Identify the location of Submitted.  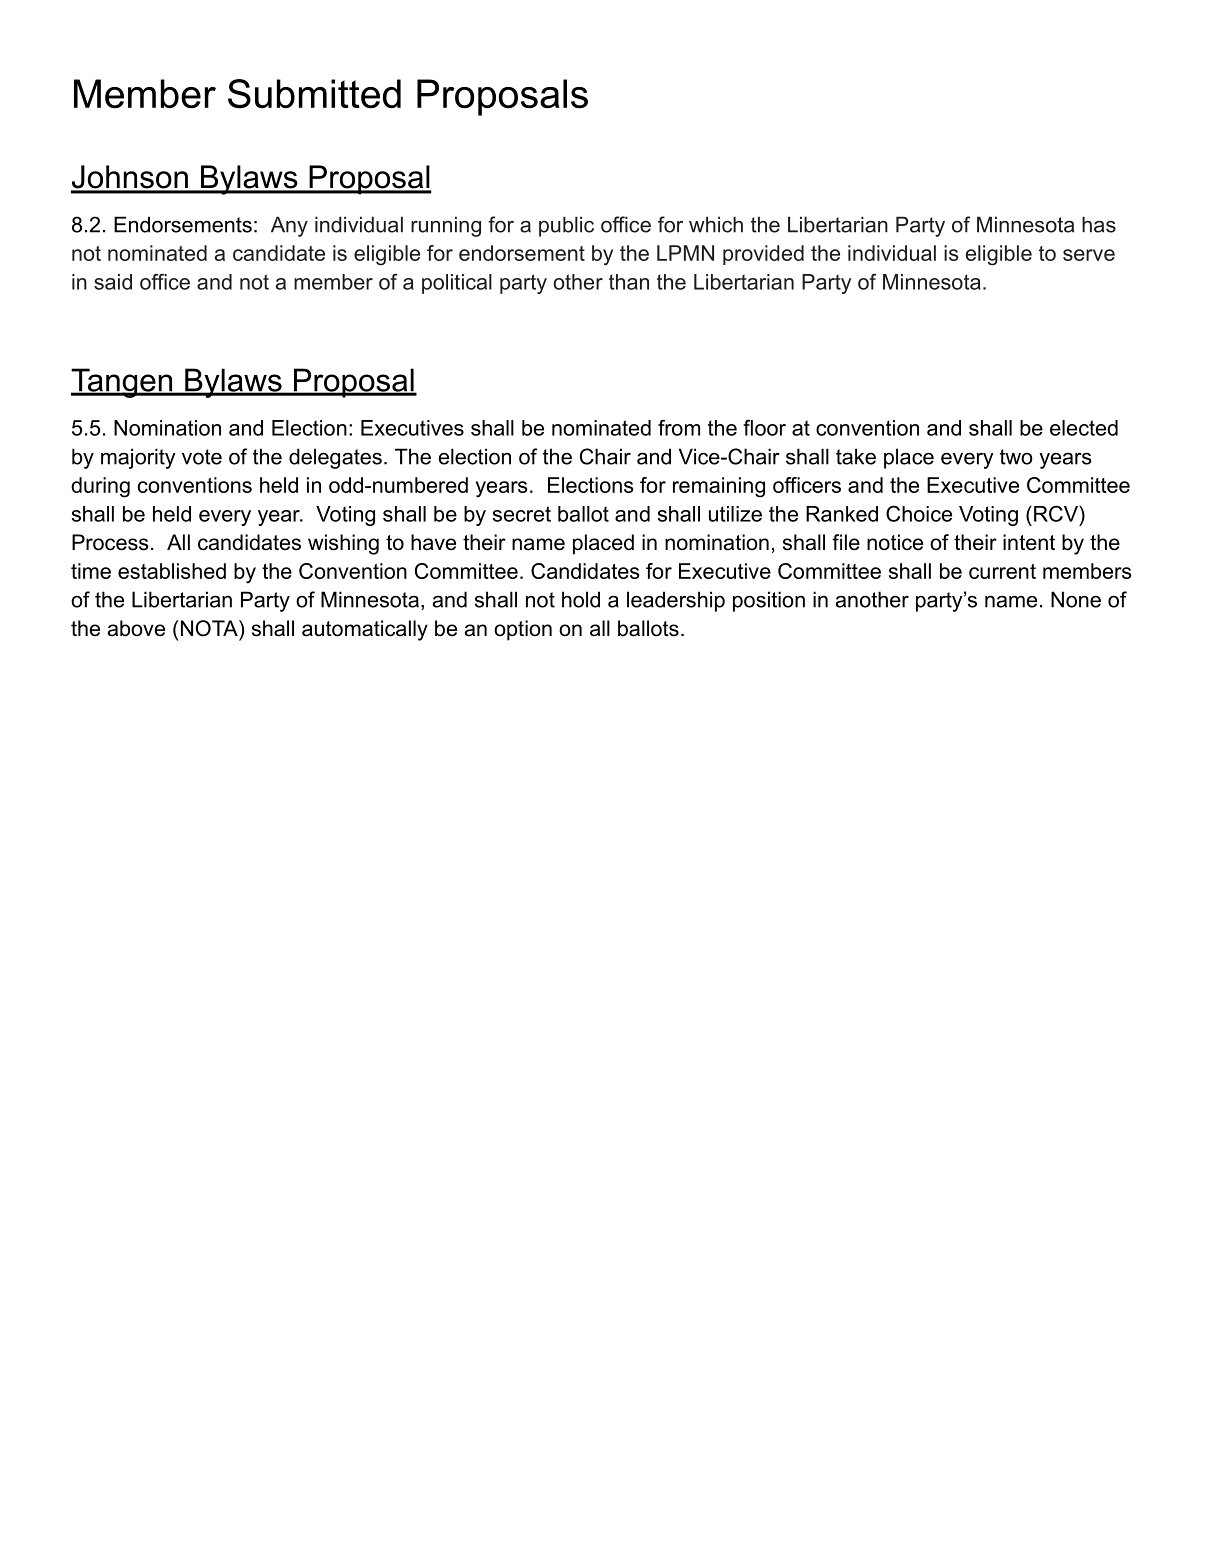
(314, 94).
